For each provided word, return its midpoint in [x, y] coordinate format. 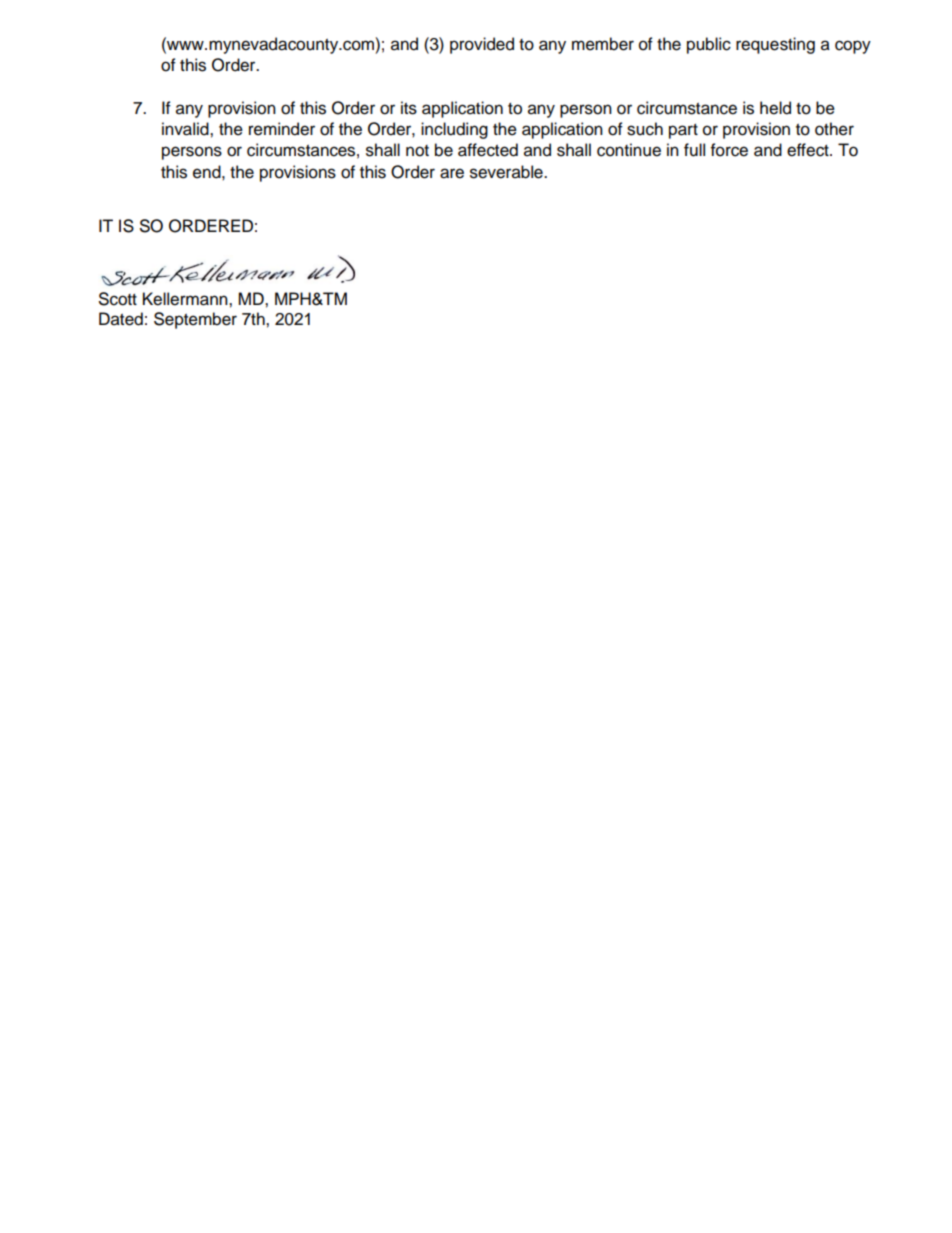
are [452, 173]
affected [488, 150]
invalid [186, 129]
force [729, 150]
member [603, 44]
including [454, 130]
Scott [118, 299]
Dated [121, 319]
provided [482, 45]
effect [809, 150]
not [417, 151]
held [775, 108]
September [195, 320]
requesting [775, 45]
